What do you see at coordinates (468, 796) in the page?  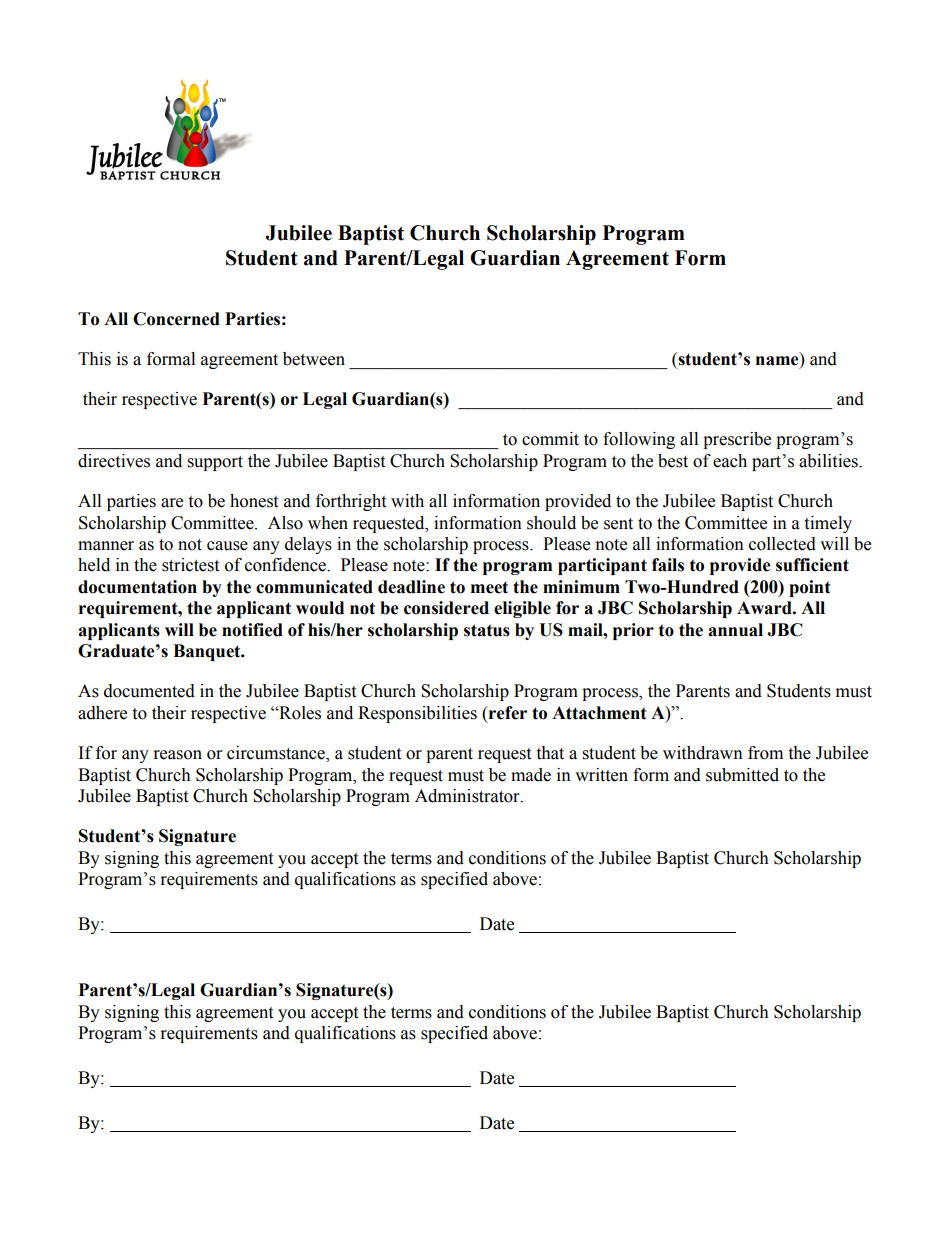 I see `Administrator` at bounding box center [468, 796].
